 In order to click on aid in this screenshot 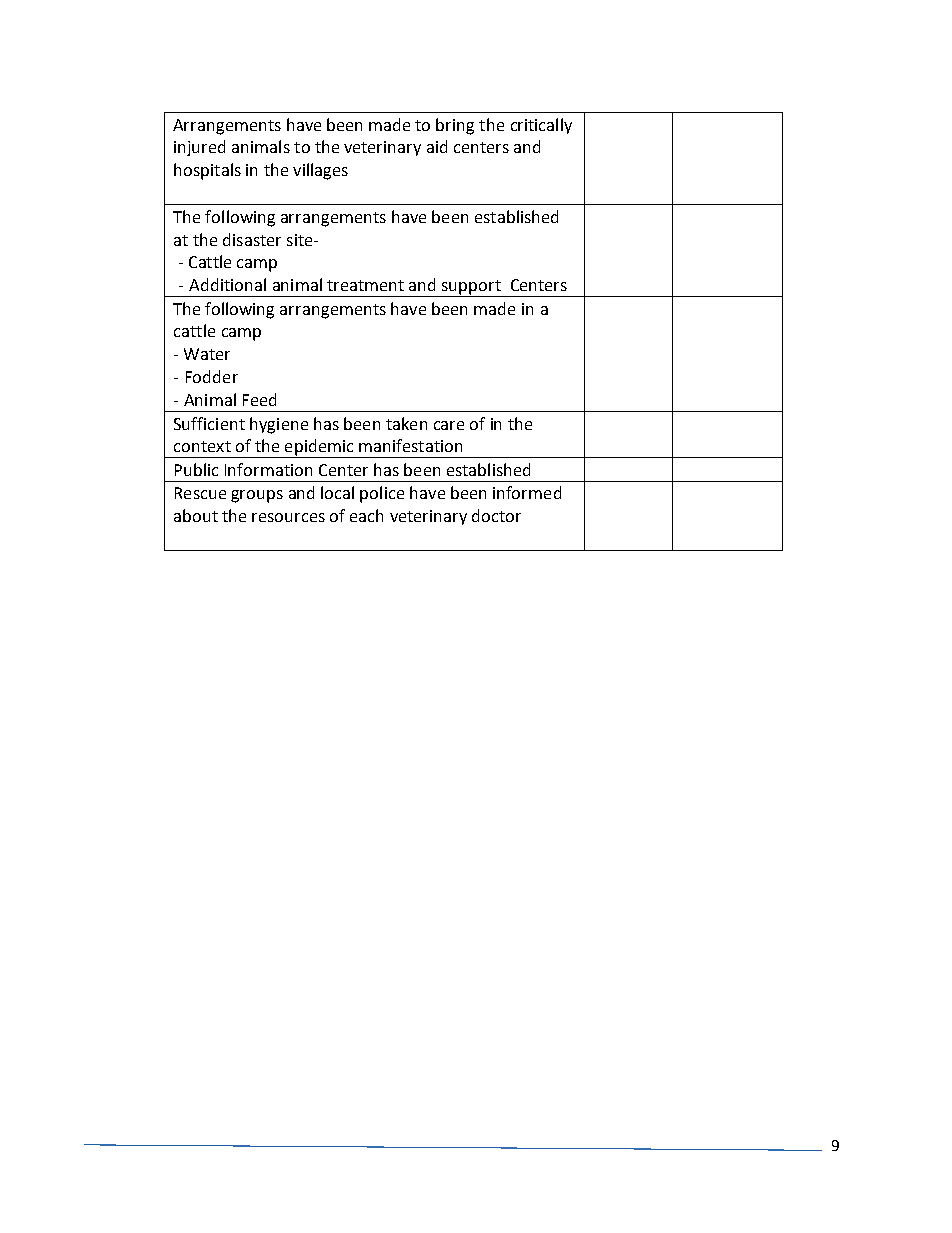, I will do `click(437, 146)`.
